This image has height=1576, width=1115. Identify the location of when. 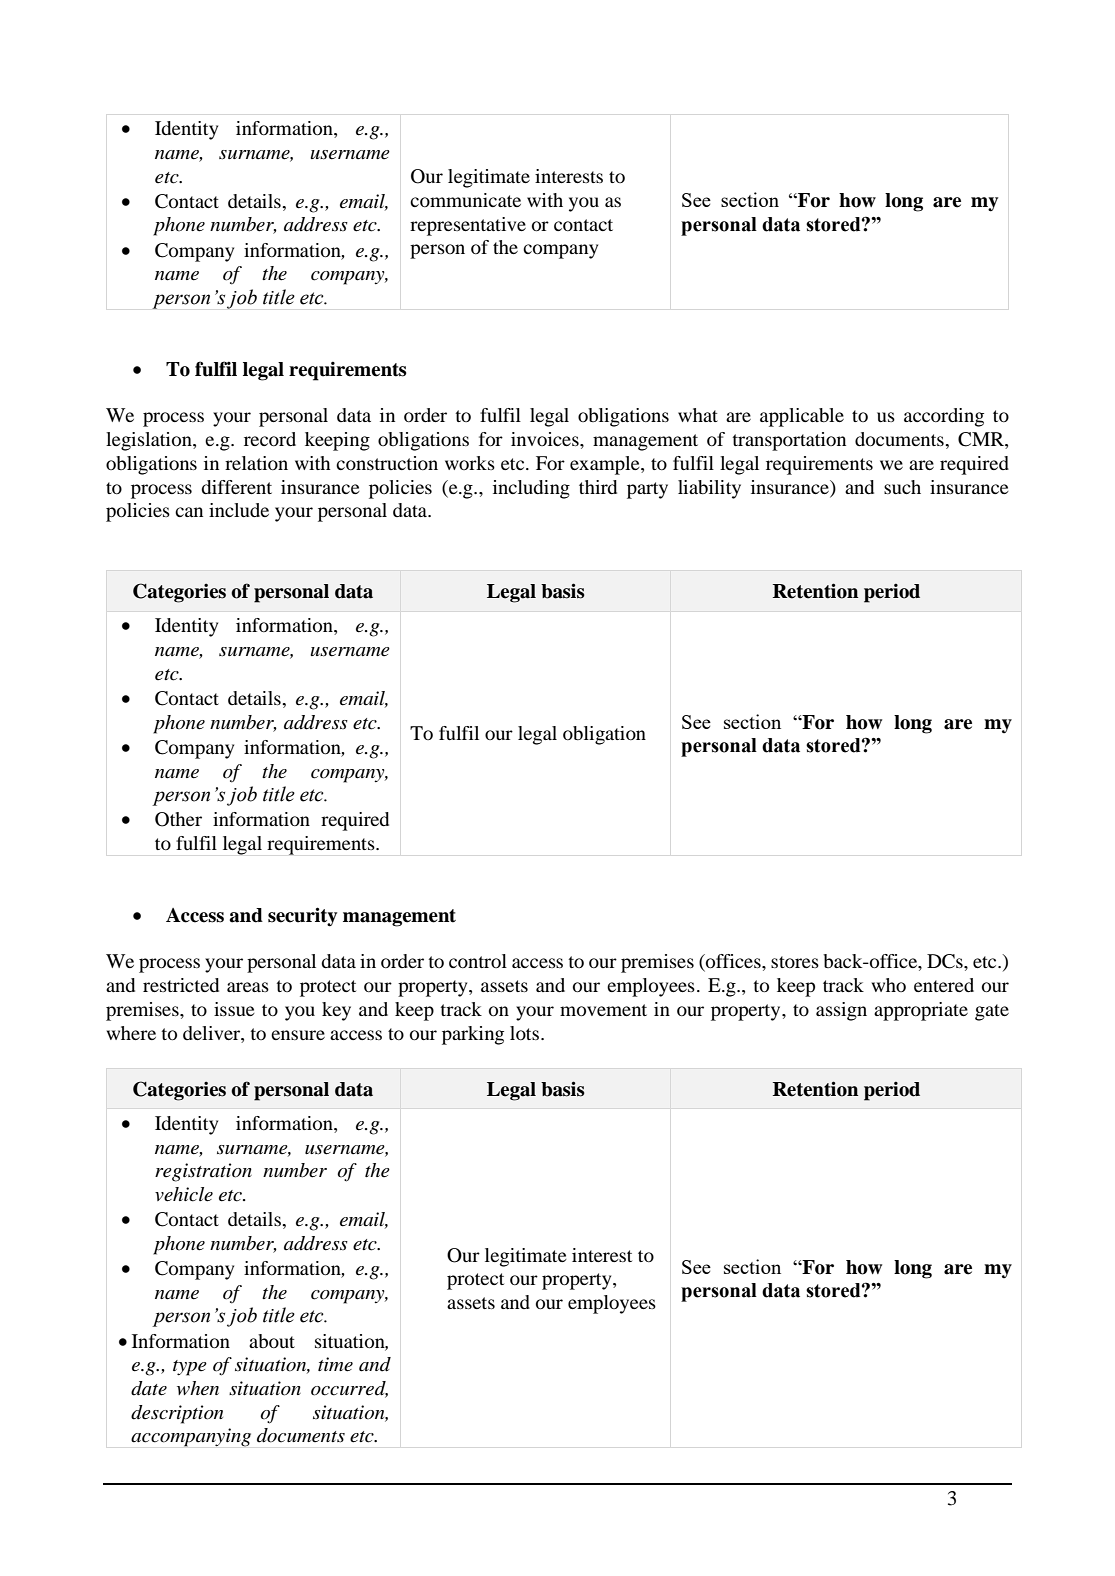
(198, 1388).
